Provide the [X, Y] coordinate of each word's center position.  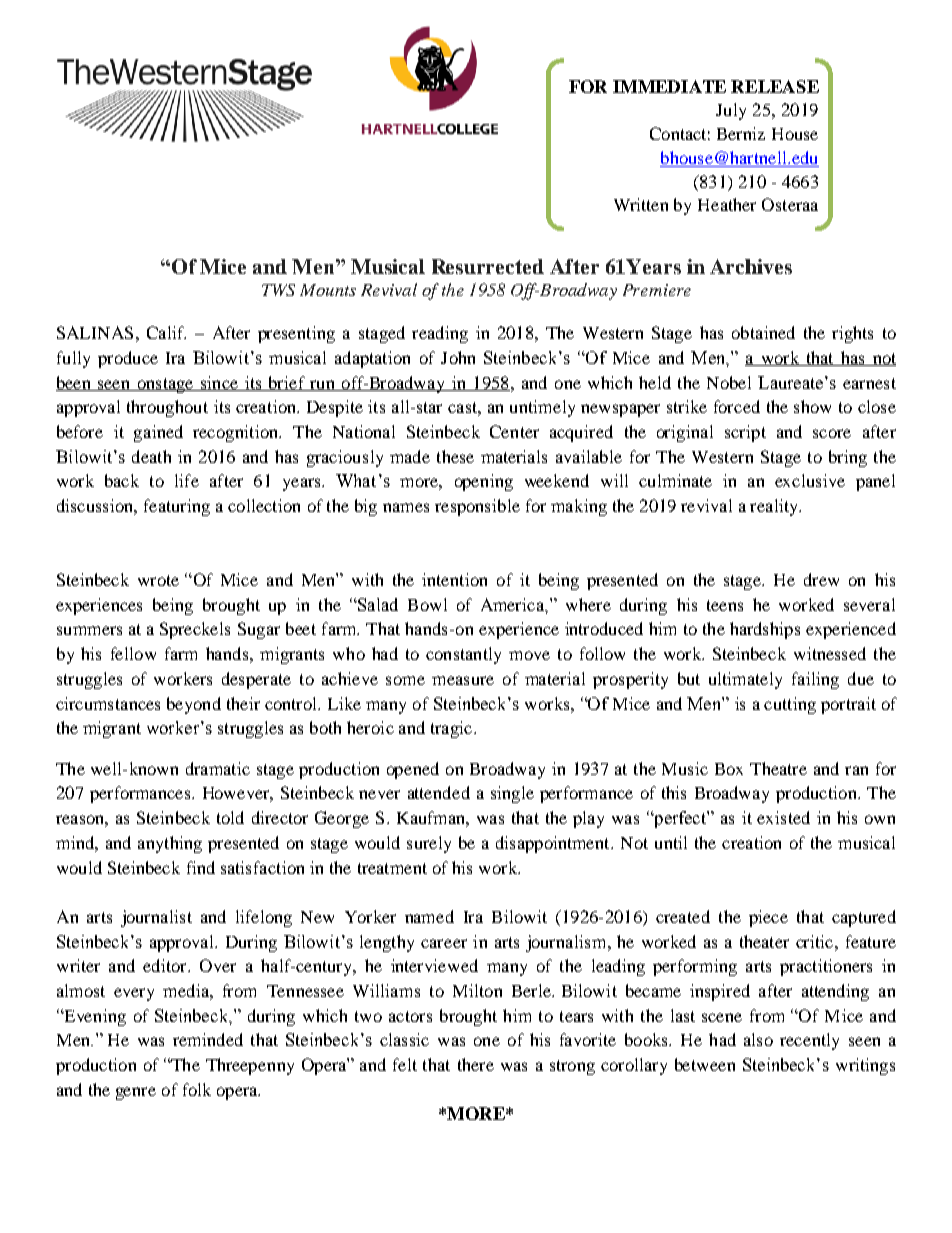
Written [641, 204]
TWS [278, 290]
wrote [158, 580]
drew [821, 579]
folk [197, 1089]
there [476, 1064]
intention [454, 579]
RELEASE [775, 86]
